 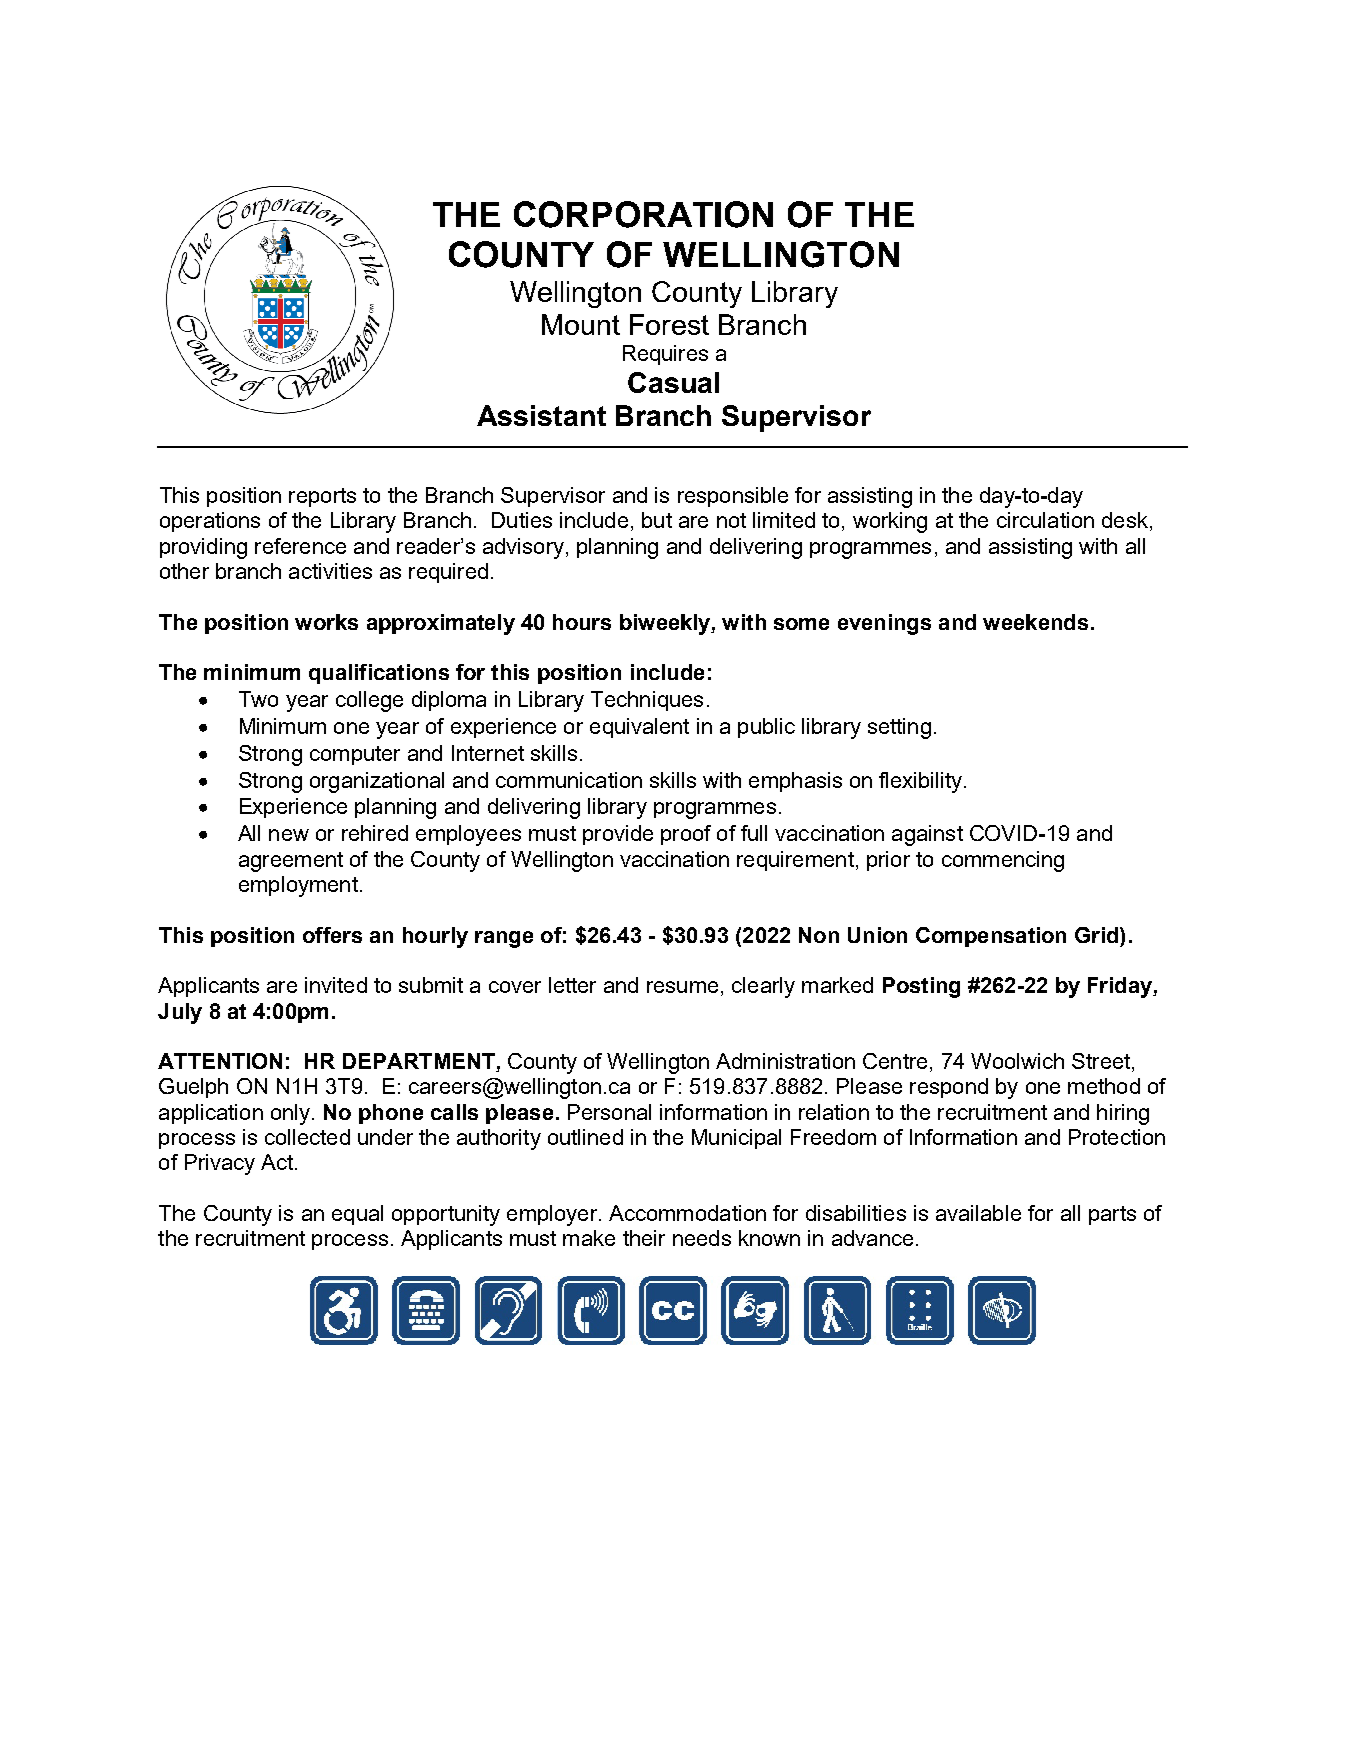 What do you see at coordinates (1003, 861) in the screenshot?
I see `commencing` at bounding box center [1003, 861].
